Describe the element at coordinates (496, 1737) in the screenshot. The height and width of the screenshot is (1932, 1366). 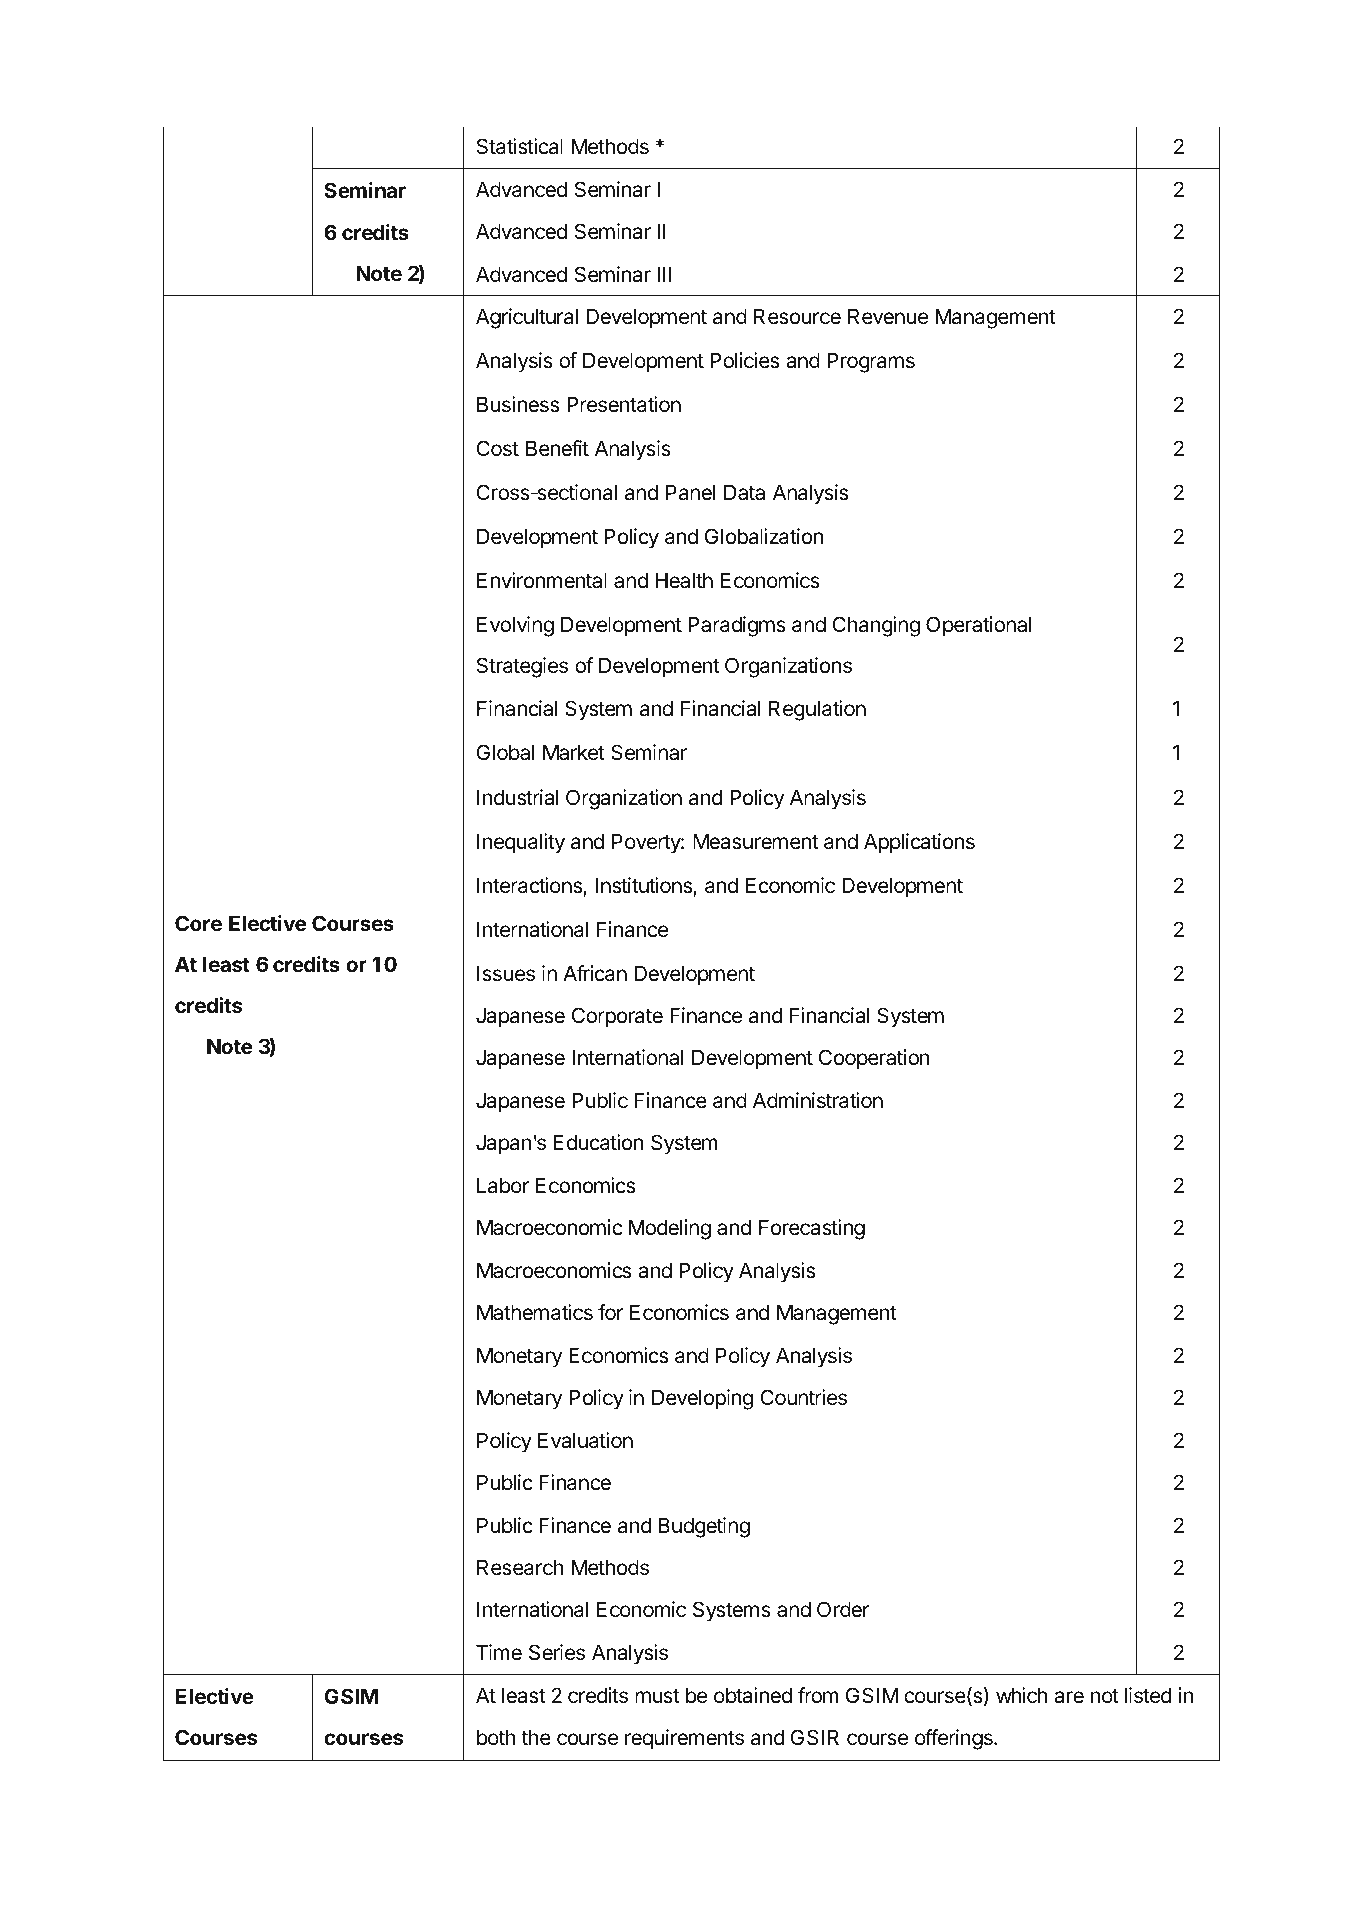
I see `both` at that location.
